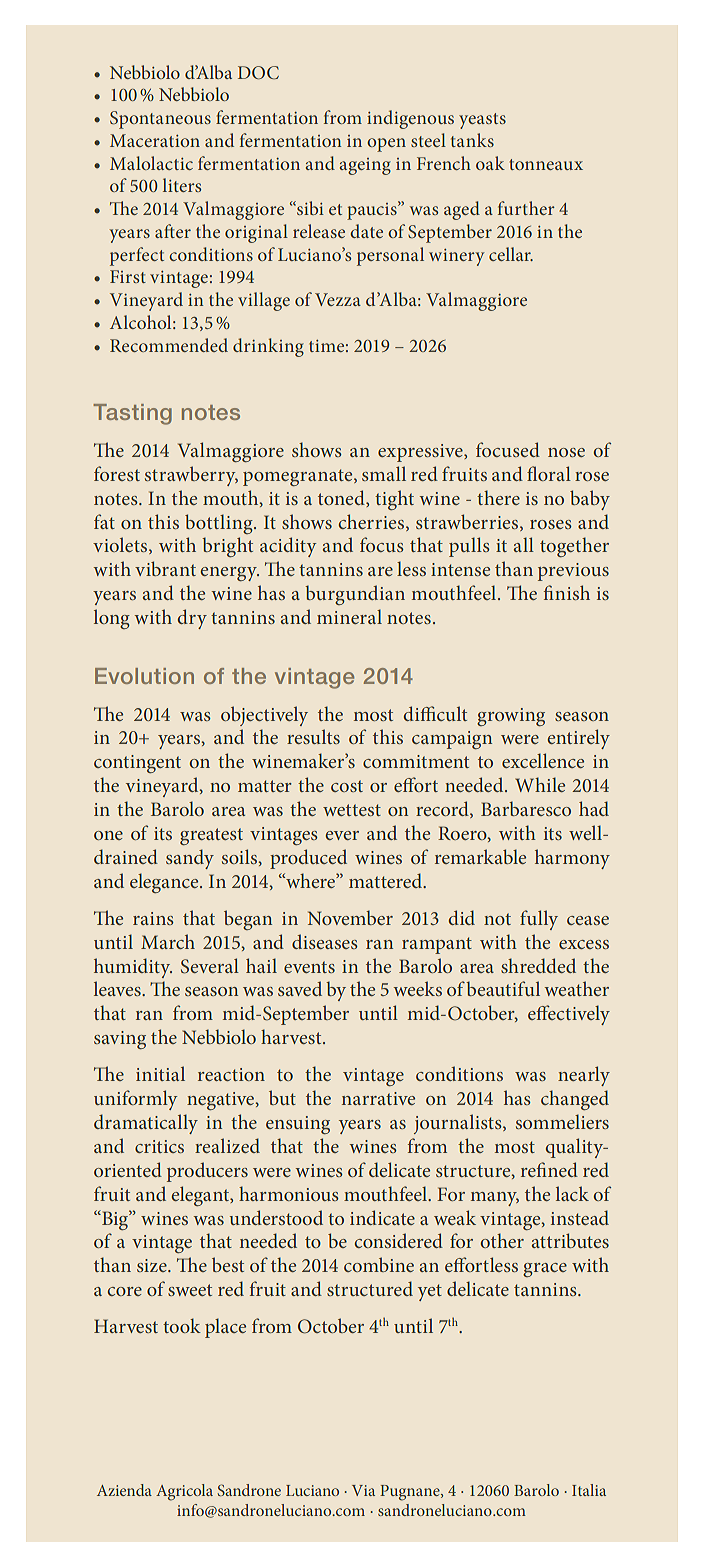 The width and height of the screenshot is (703, 1568). What do you see at coordinates (160, 120) in the screenshot?
I see `Spontaneous` at bounding box center [160, 120].
